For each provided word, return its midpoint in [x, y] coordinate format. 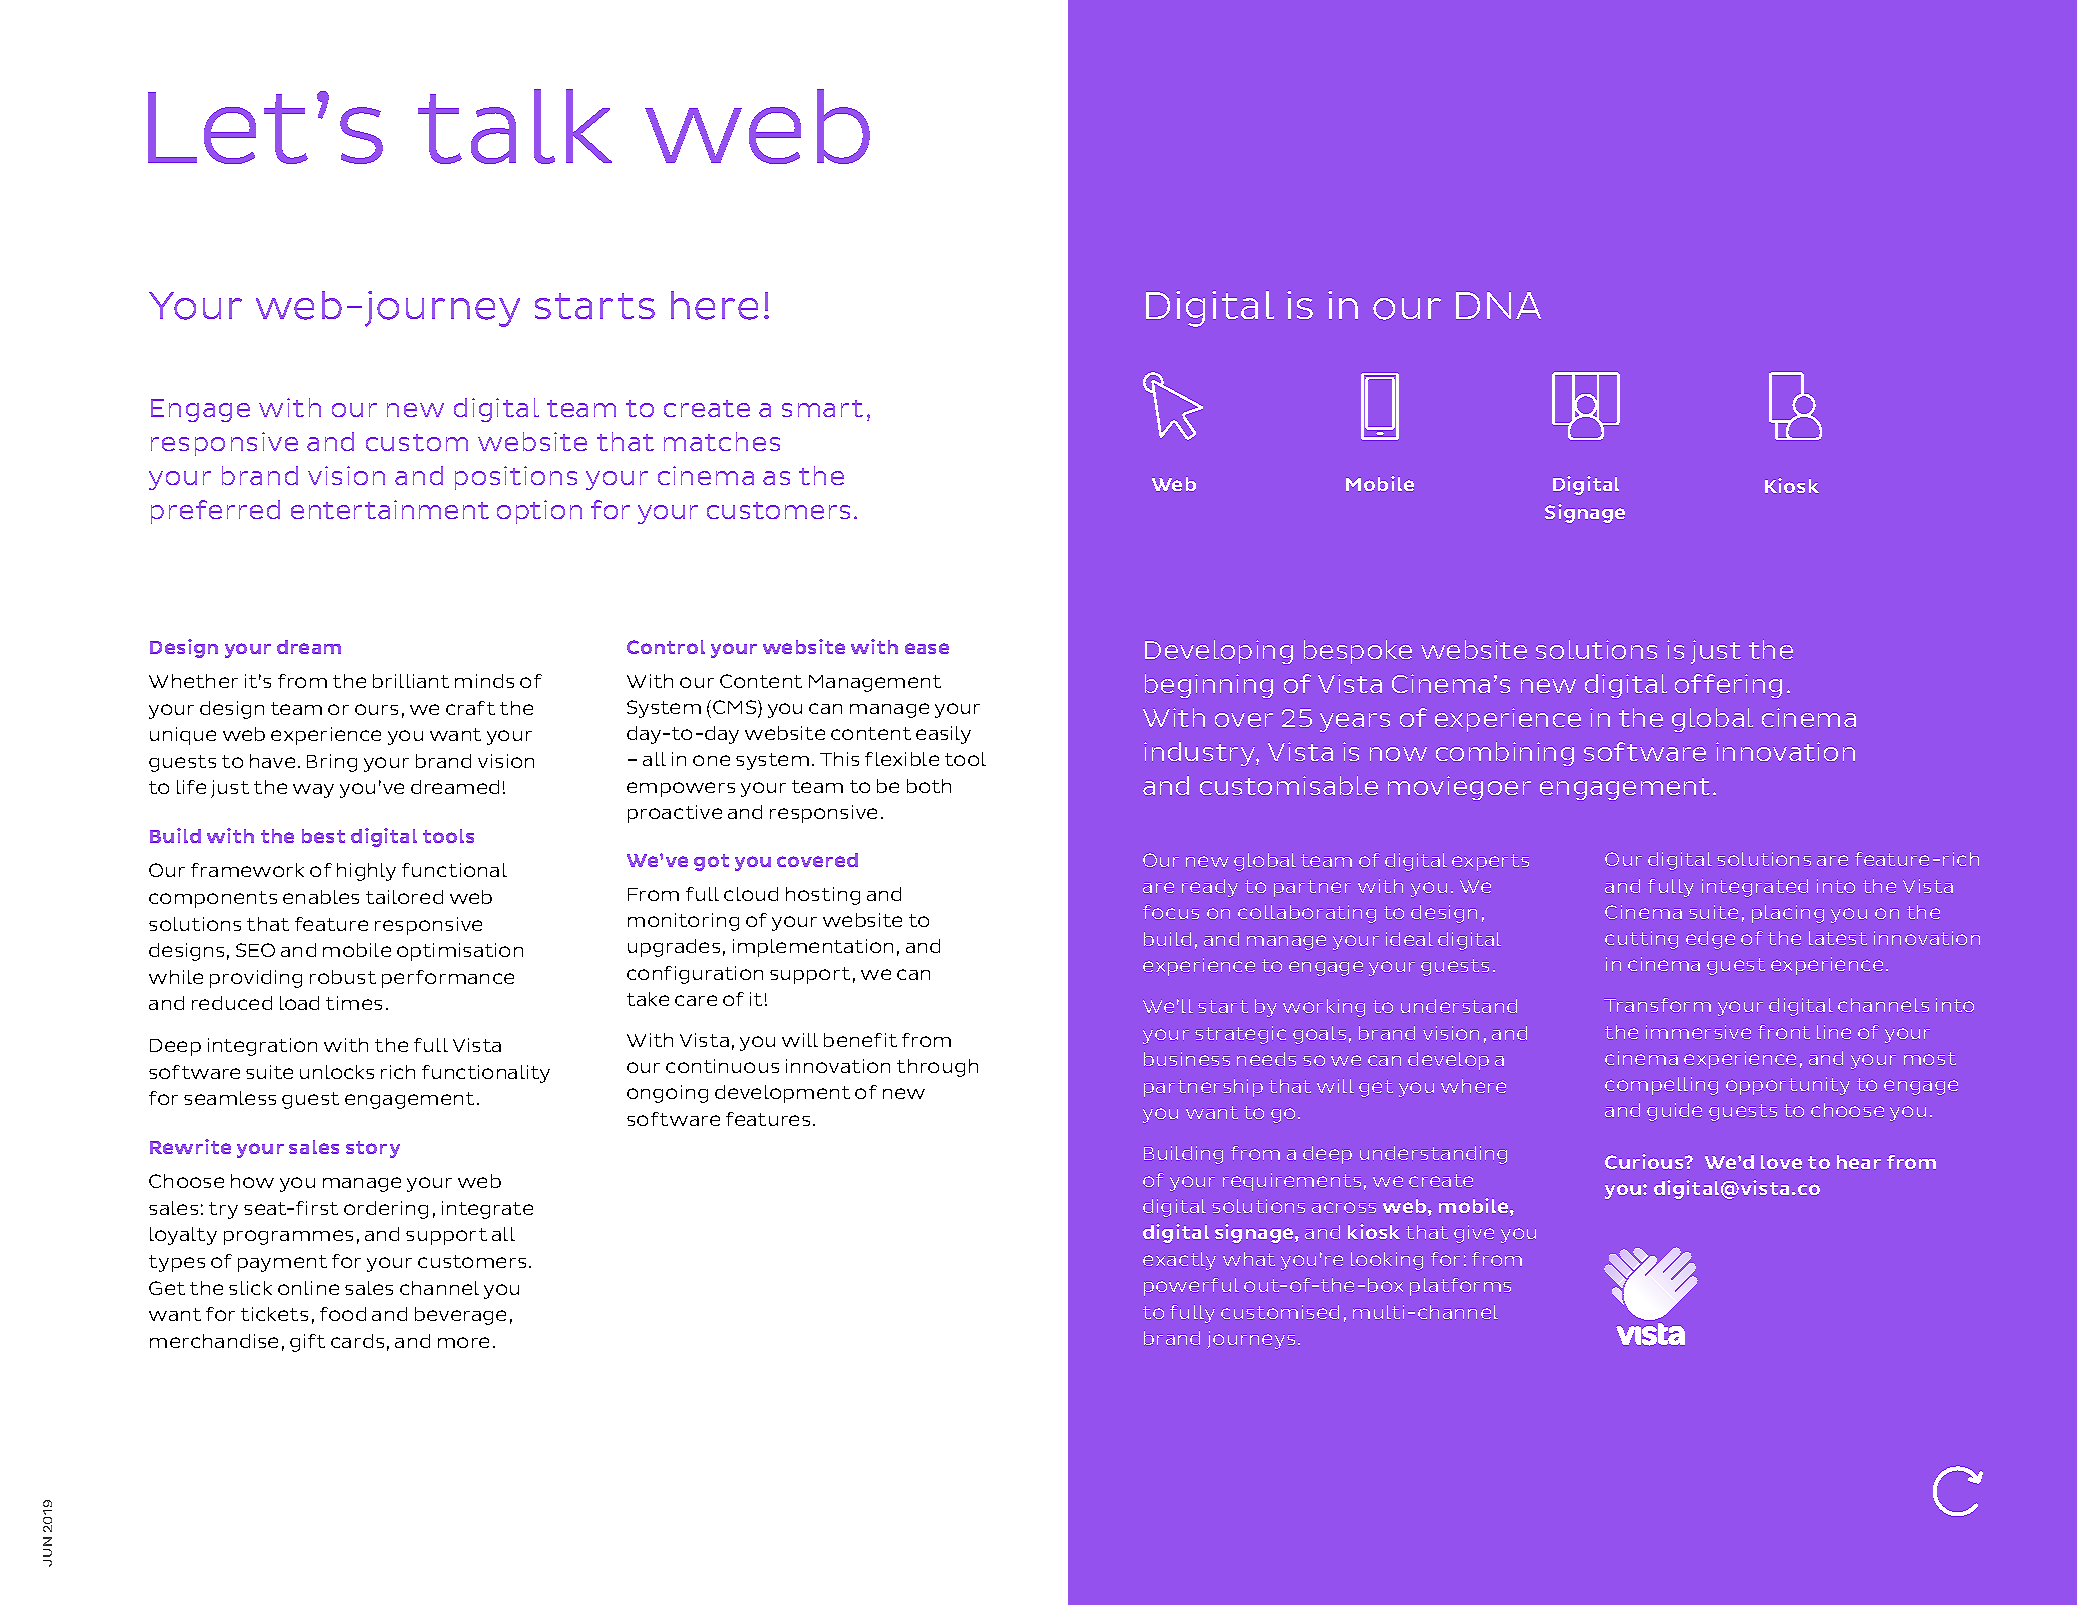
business [1187, 1059]
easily [943, 735]
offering [1728, 686]
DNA [1498, 305]
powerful [1191, 1287]
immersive [1698, 1032]
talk [515, 126]
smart [822, 408]
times [354, 1003]
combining [1505, 754]
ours [376, 709]
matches [722, 441]
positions [516, 478]
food [343, 1314]
